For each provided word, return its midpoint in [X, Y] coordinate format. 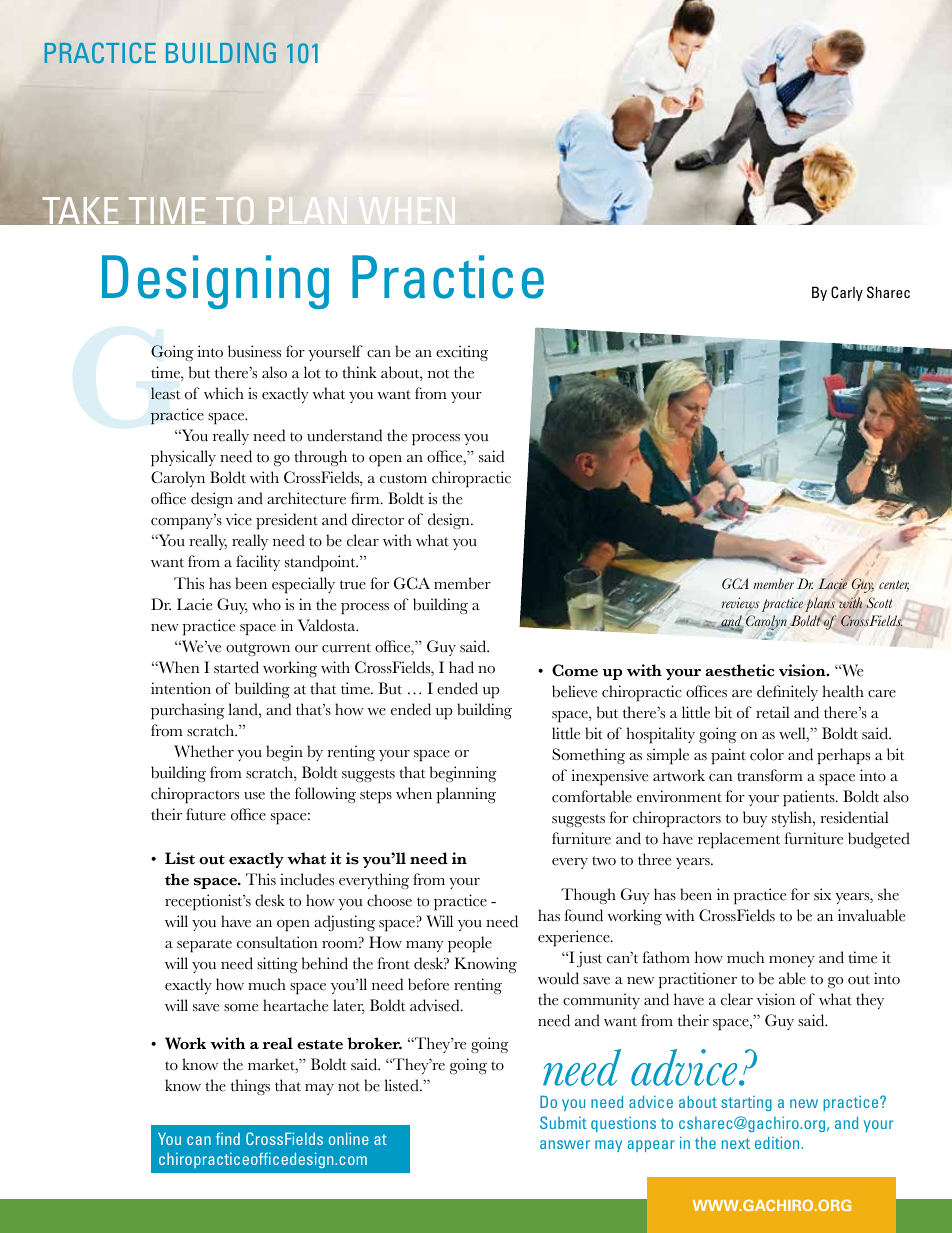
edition [778, 1142]
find [228, 1138]
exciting [462, 353]
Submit [563, 1122]
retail [773, 712]
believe [574, 691]
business [254, 351]
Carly [847, 293]
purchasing [188, 711]
